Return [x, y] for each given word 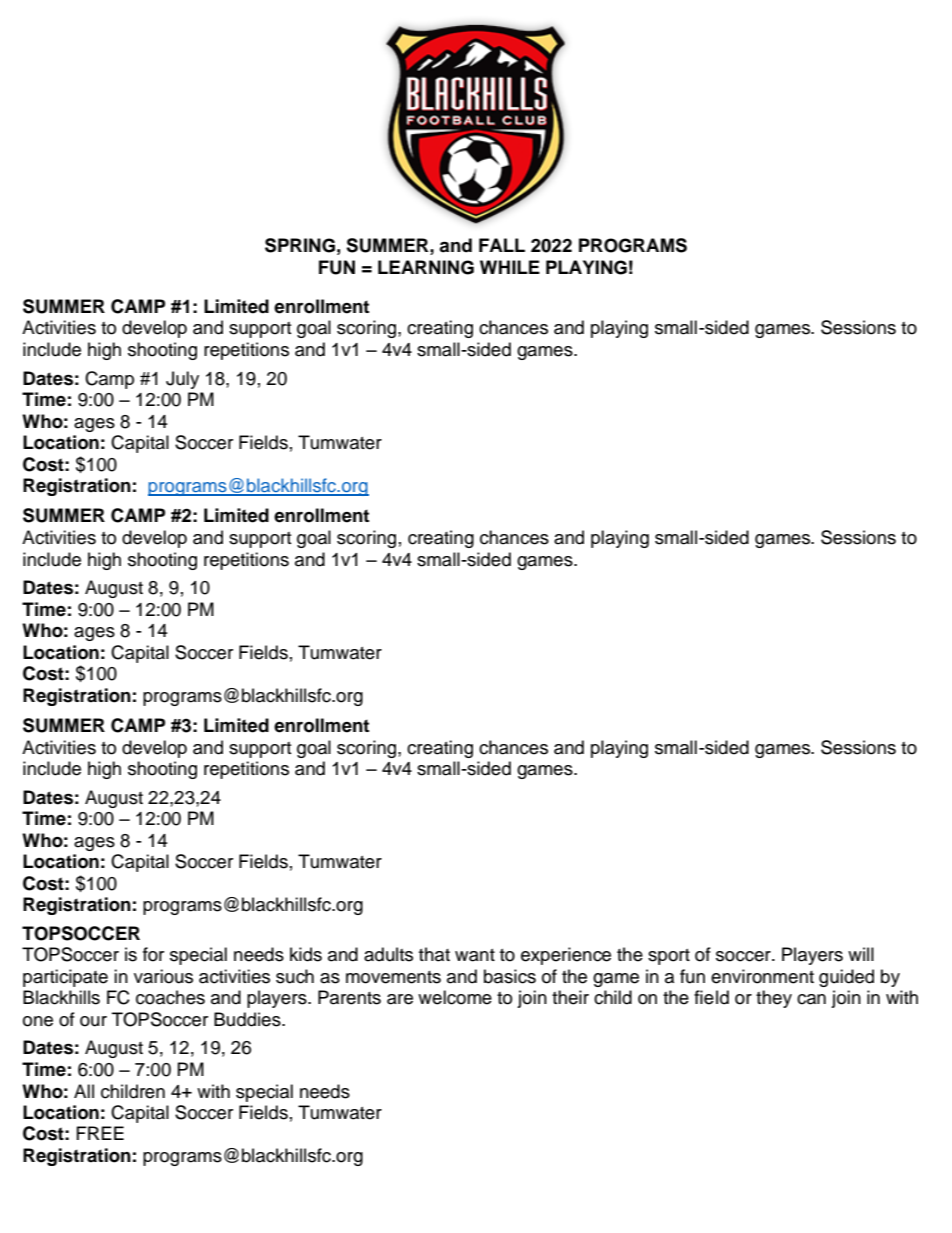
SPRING [300, 245]
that [434, 954]
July [182, 380]
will [861, 954]
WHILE [510, 267]
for [153, 954]
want [475, 955]
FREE [100, 1133]
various [163, 976]
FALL [502, 245]
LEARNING [426, 267]
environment [762, 976]
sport [669, 957]
